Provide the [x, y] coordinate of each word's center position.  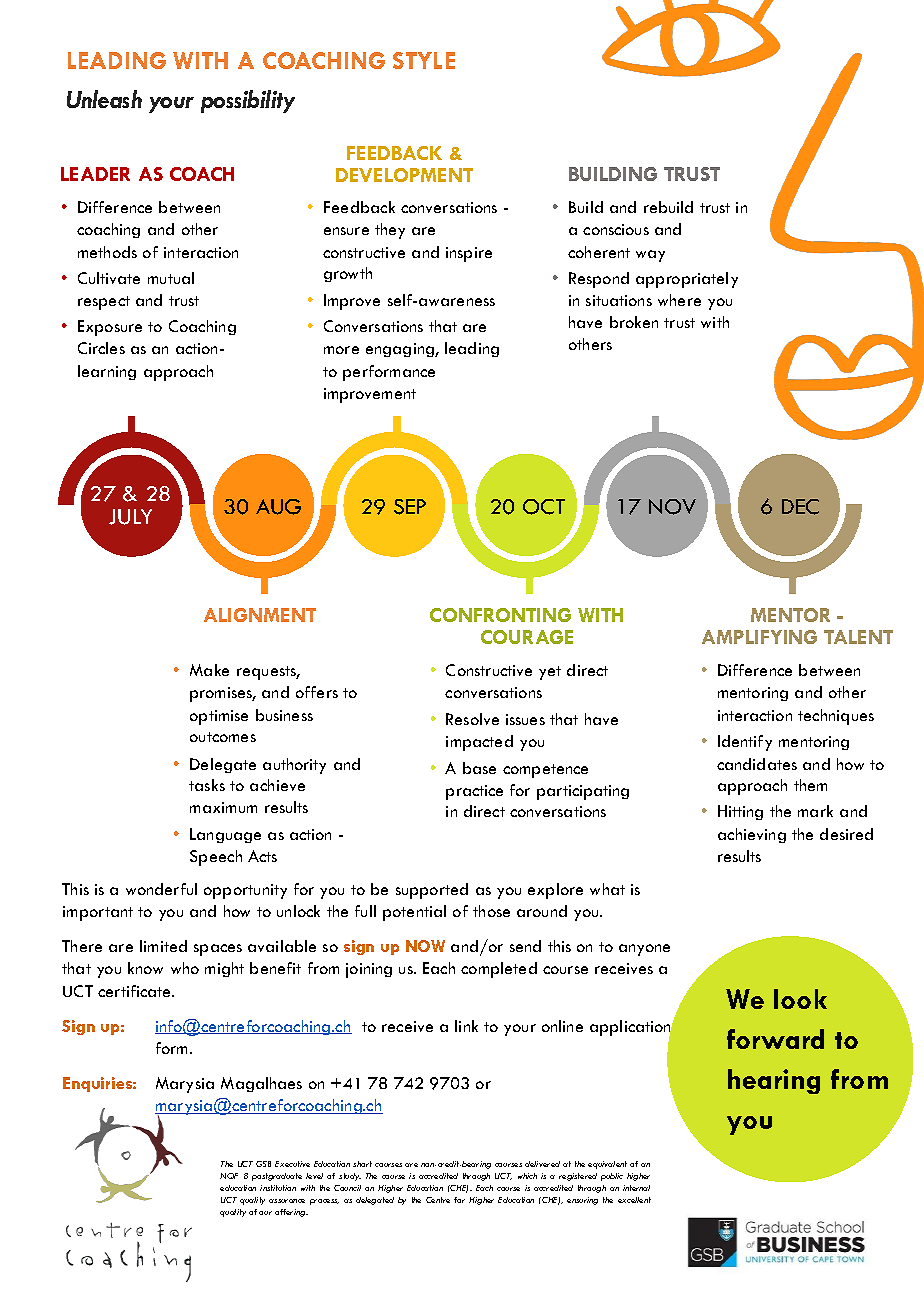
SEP [410, 507]
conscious [616, 229]
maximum [223, 807]
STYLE [424, 60]
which [527, 1176]
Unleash [104, 99]
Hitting [740, 812]
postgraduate [277, 1177]
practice [474, 792]
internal [636, 1188]
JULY [130, 517]
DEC [800, 507]
